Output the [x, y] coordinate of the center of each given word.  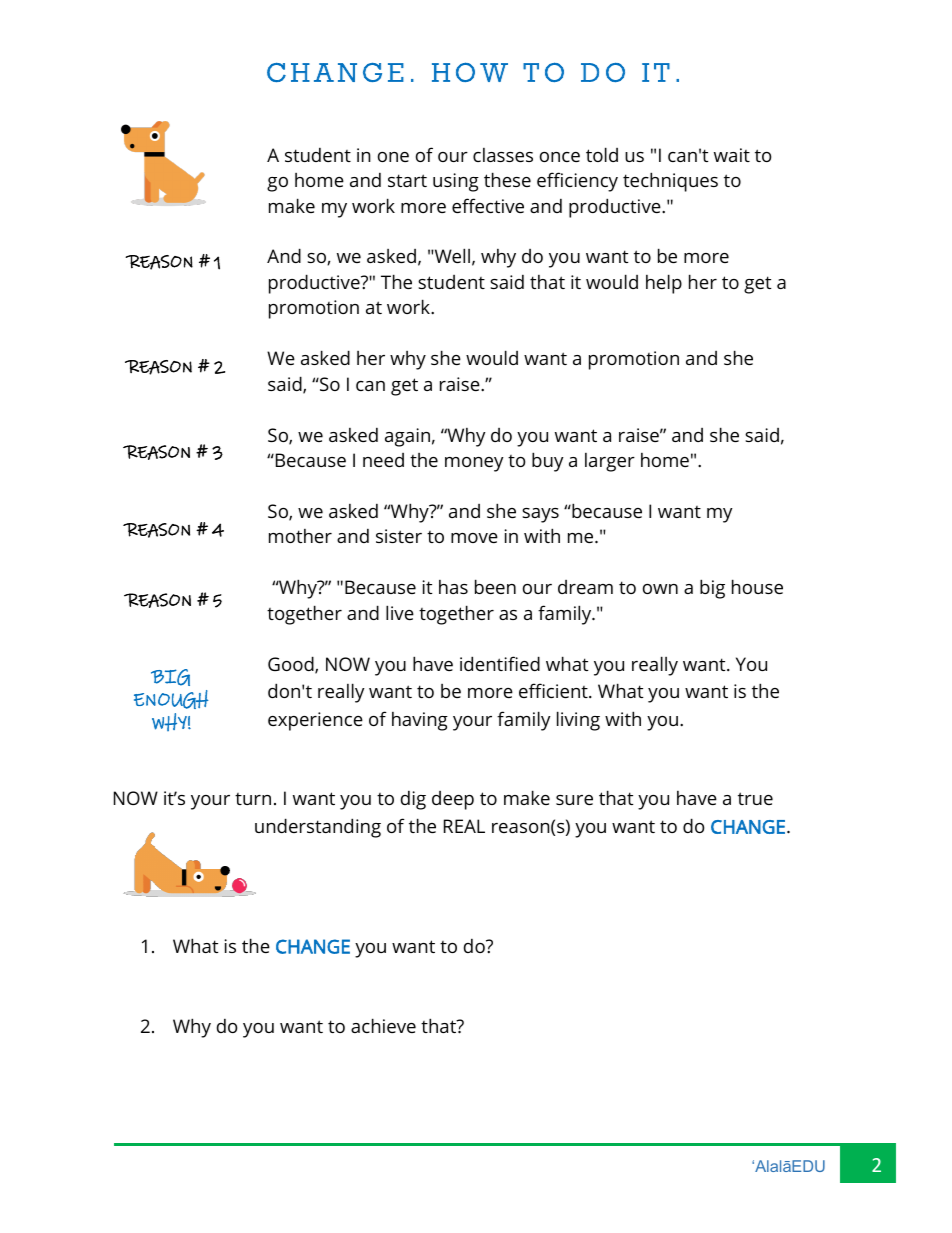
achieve [383, 1025]
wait [732, 155]
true [755, 798]
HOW [470, 72]
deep [453, 800]
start [407, 180]
